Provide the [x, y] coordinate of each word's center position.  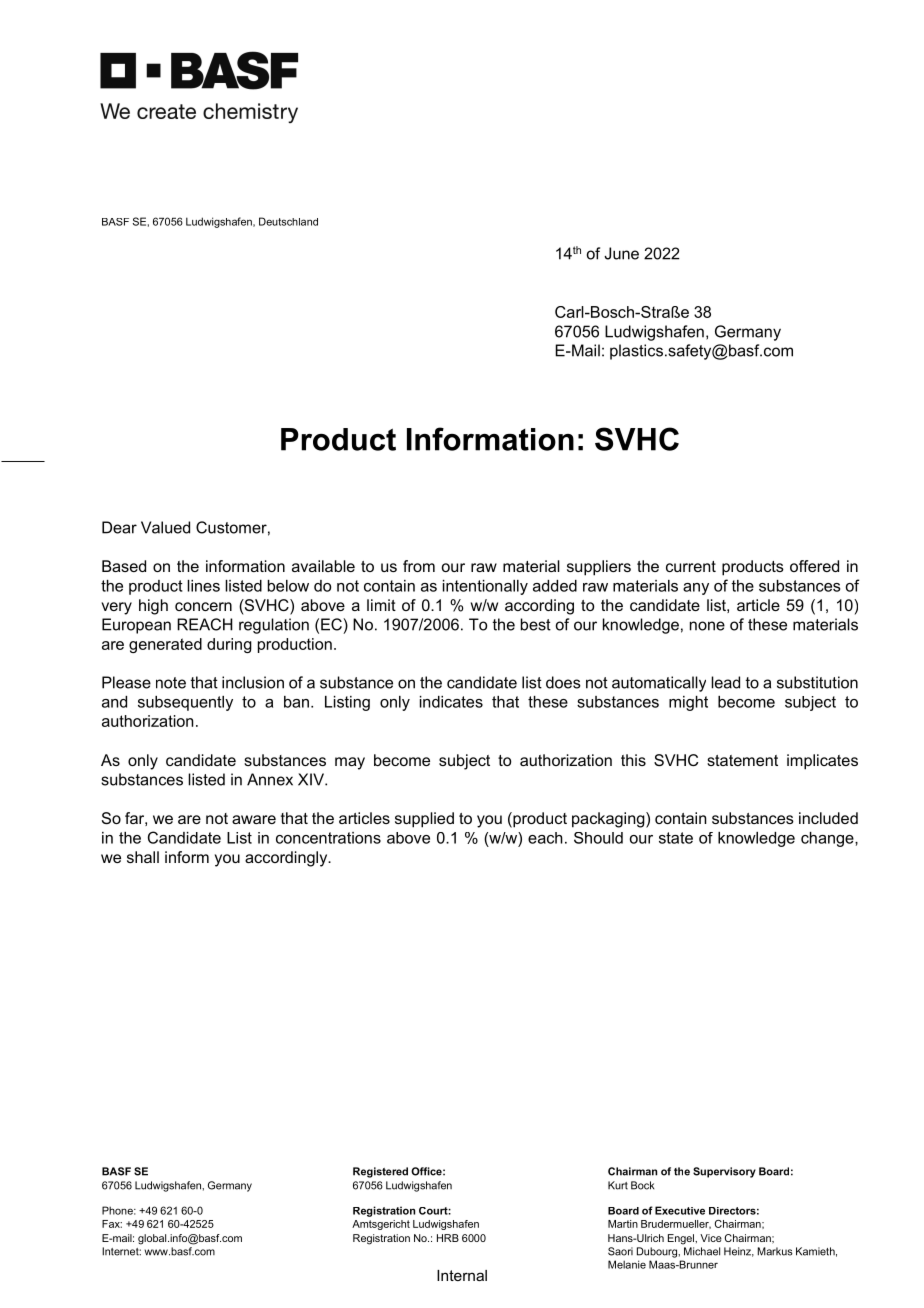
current [691, 566]
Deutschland [288, 221]
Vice [711, 1238]
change [828, 839]
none [707, 626]
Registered [380, 1172]
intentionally [485, 587]
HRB [448, 1238]
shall [143, 857]
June [621, 253]
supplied [424, 820]
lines [203, 586]
